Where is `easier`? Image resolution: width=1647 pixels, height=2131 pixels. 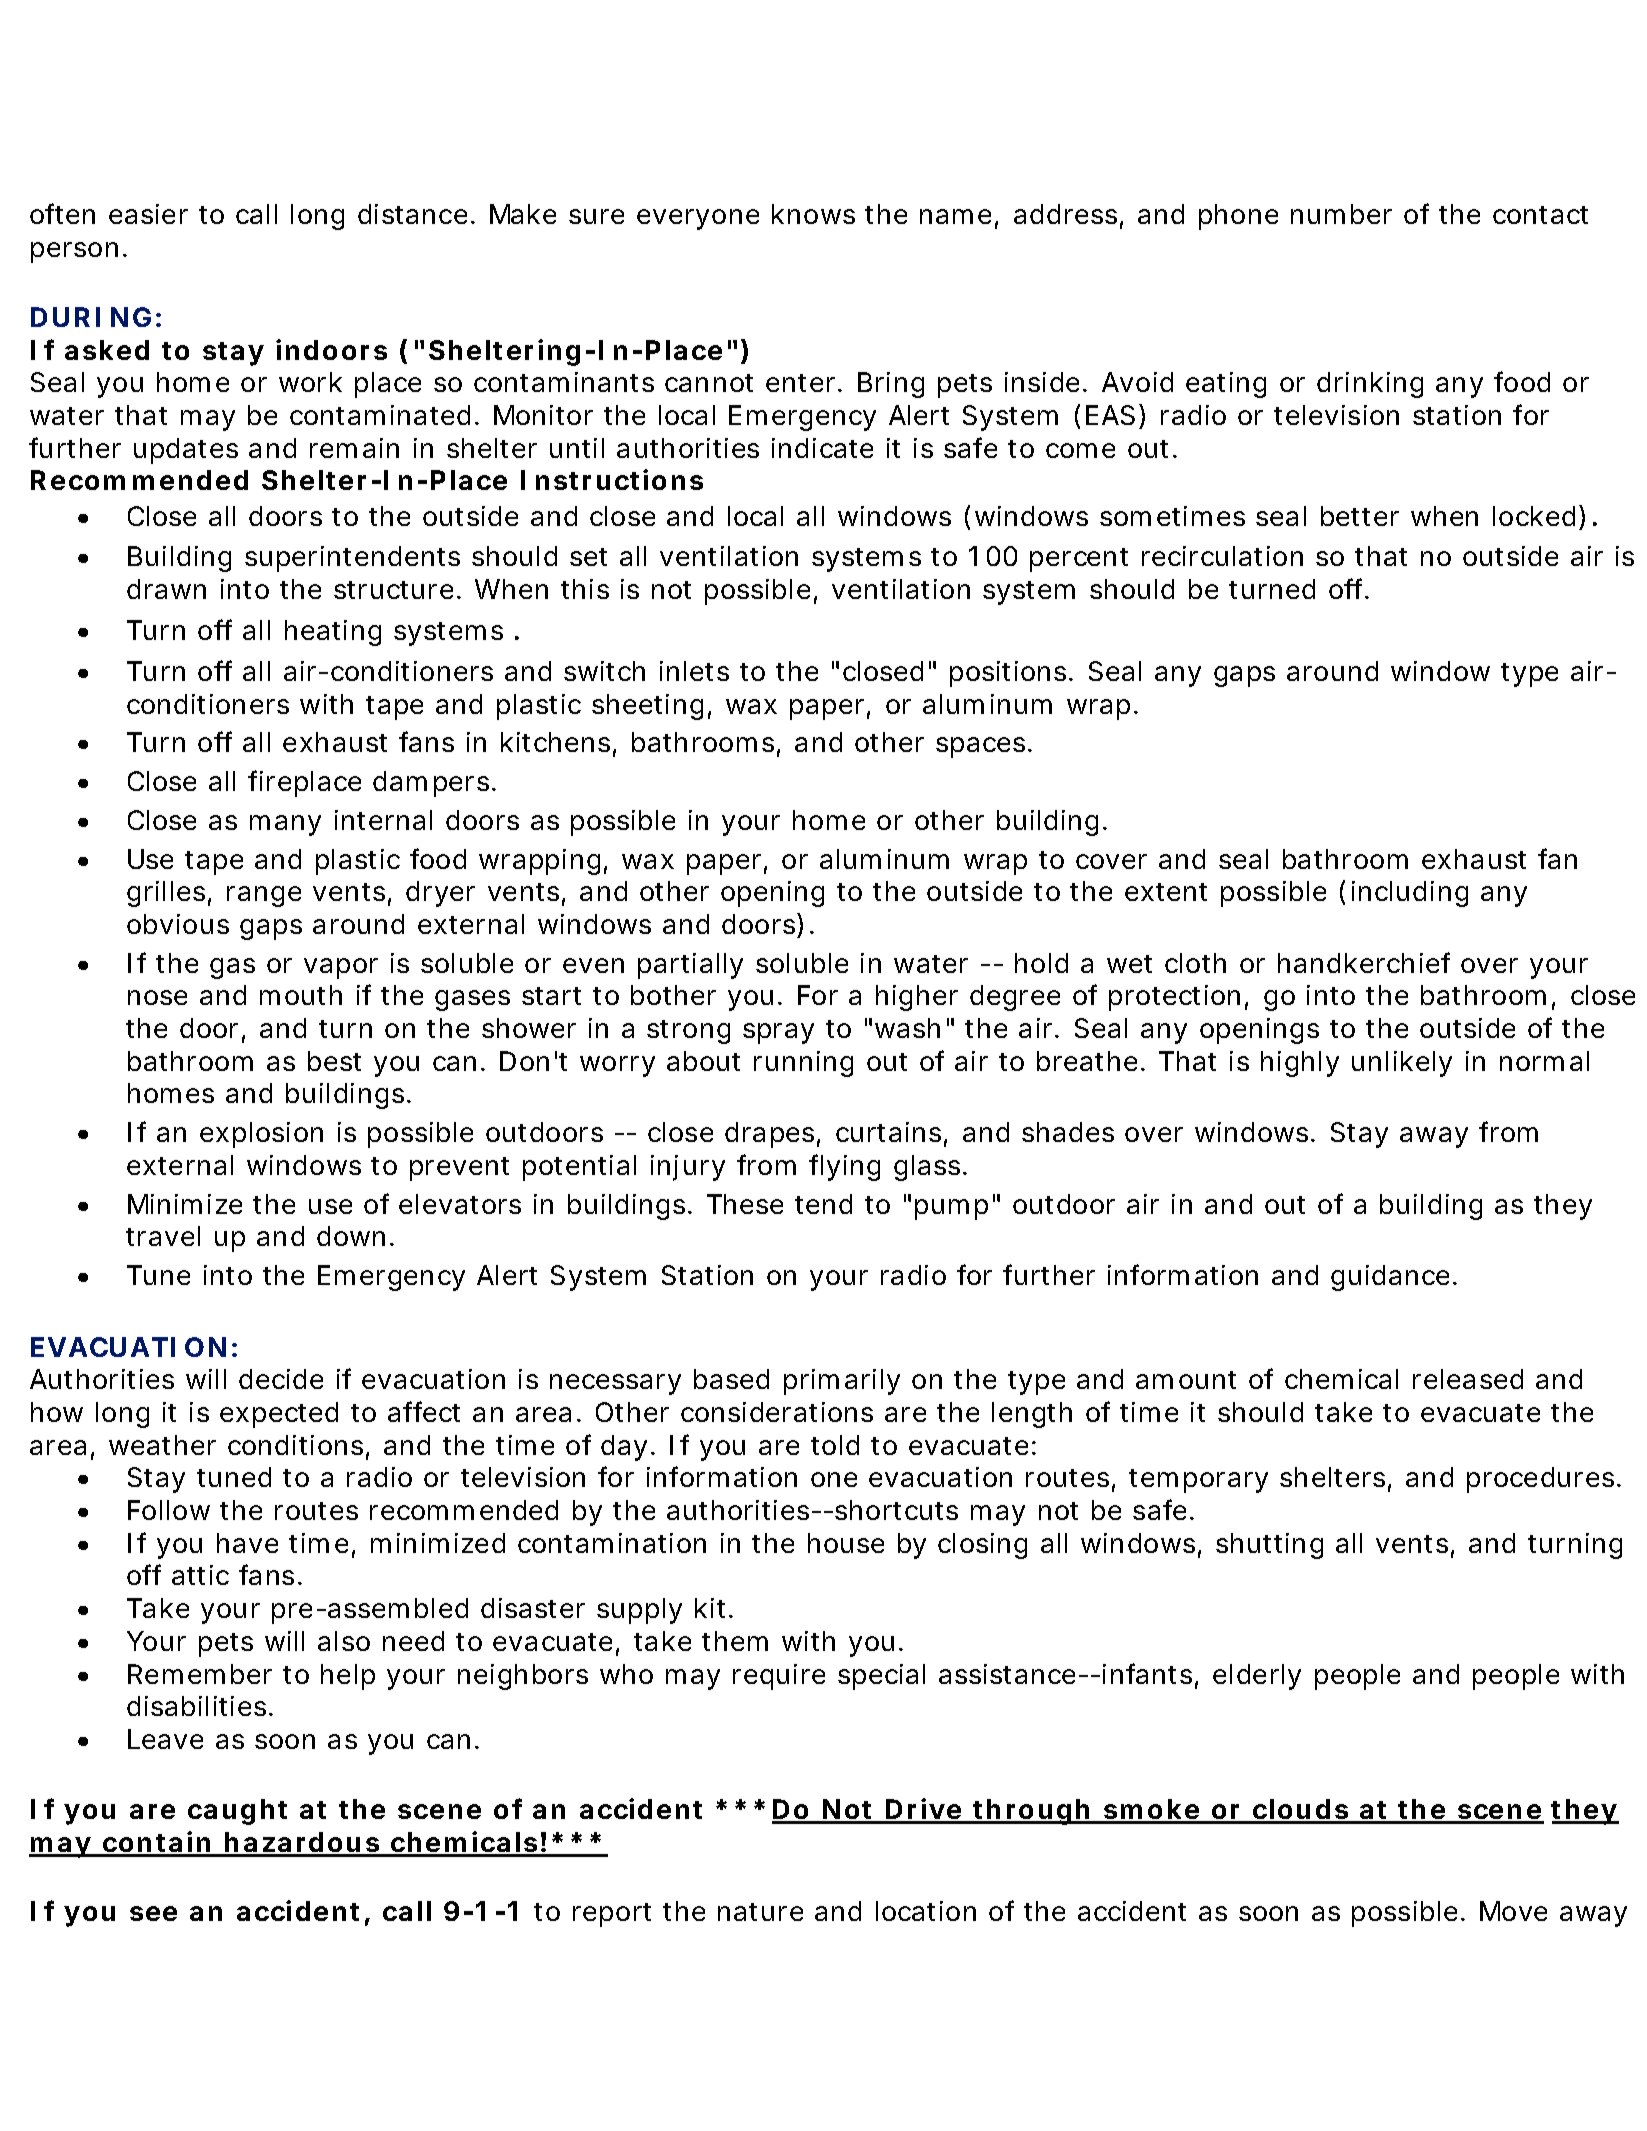 easier is located at coordinates (148, 214).
